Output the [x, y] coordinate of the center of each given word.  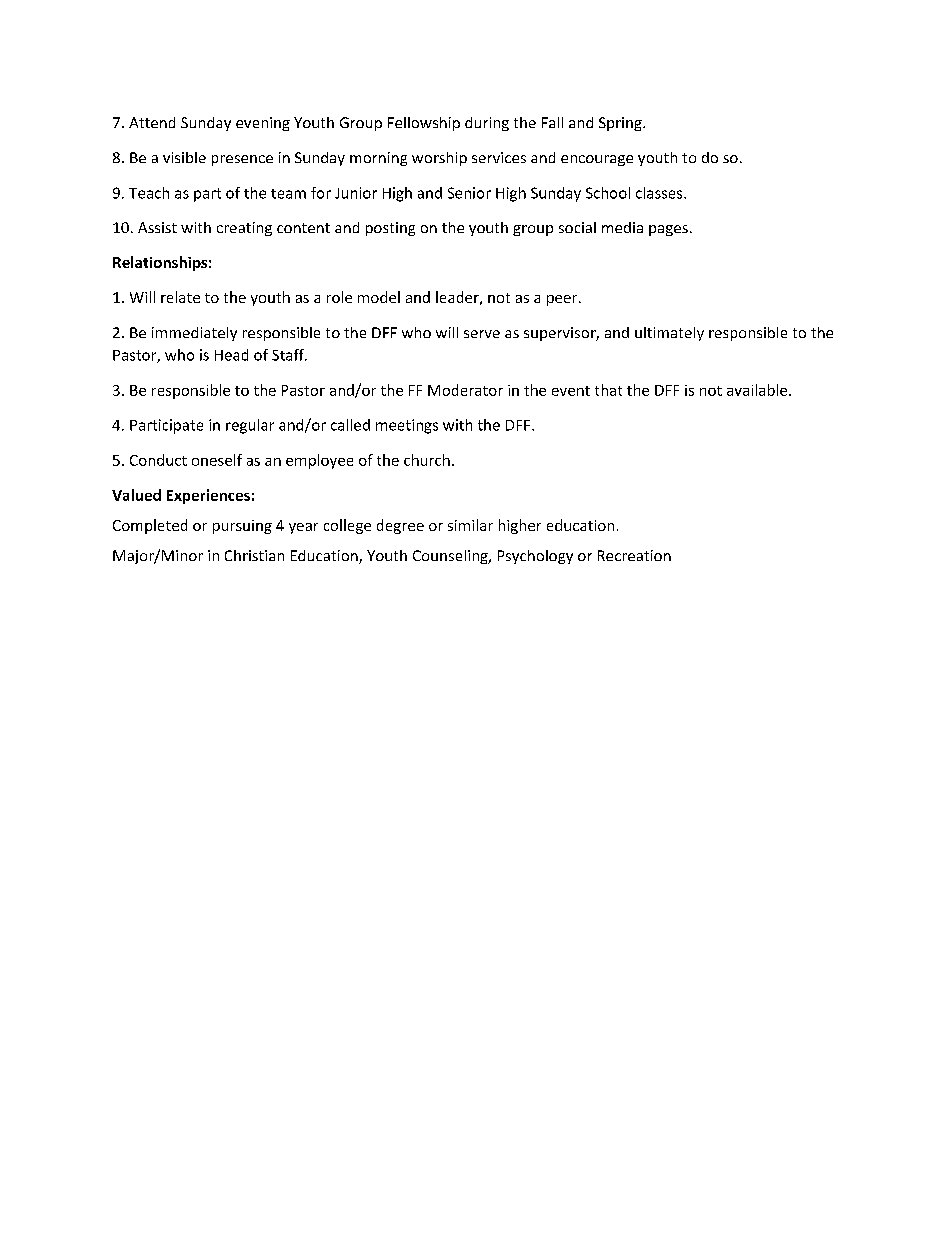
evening [263, 124]
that [608, 390]
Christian [254, 555]
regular [250, 426]
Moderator [465, 390]
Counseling [451, 557]
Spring [621, 124]
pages [668, 230]
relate [180, 297]
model [379, 297]
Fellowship [424, 124]
